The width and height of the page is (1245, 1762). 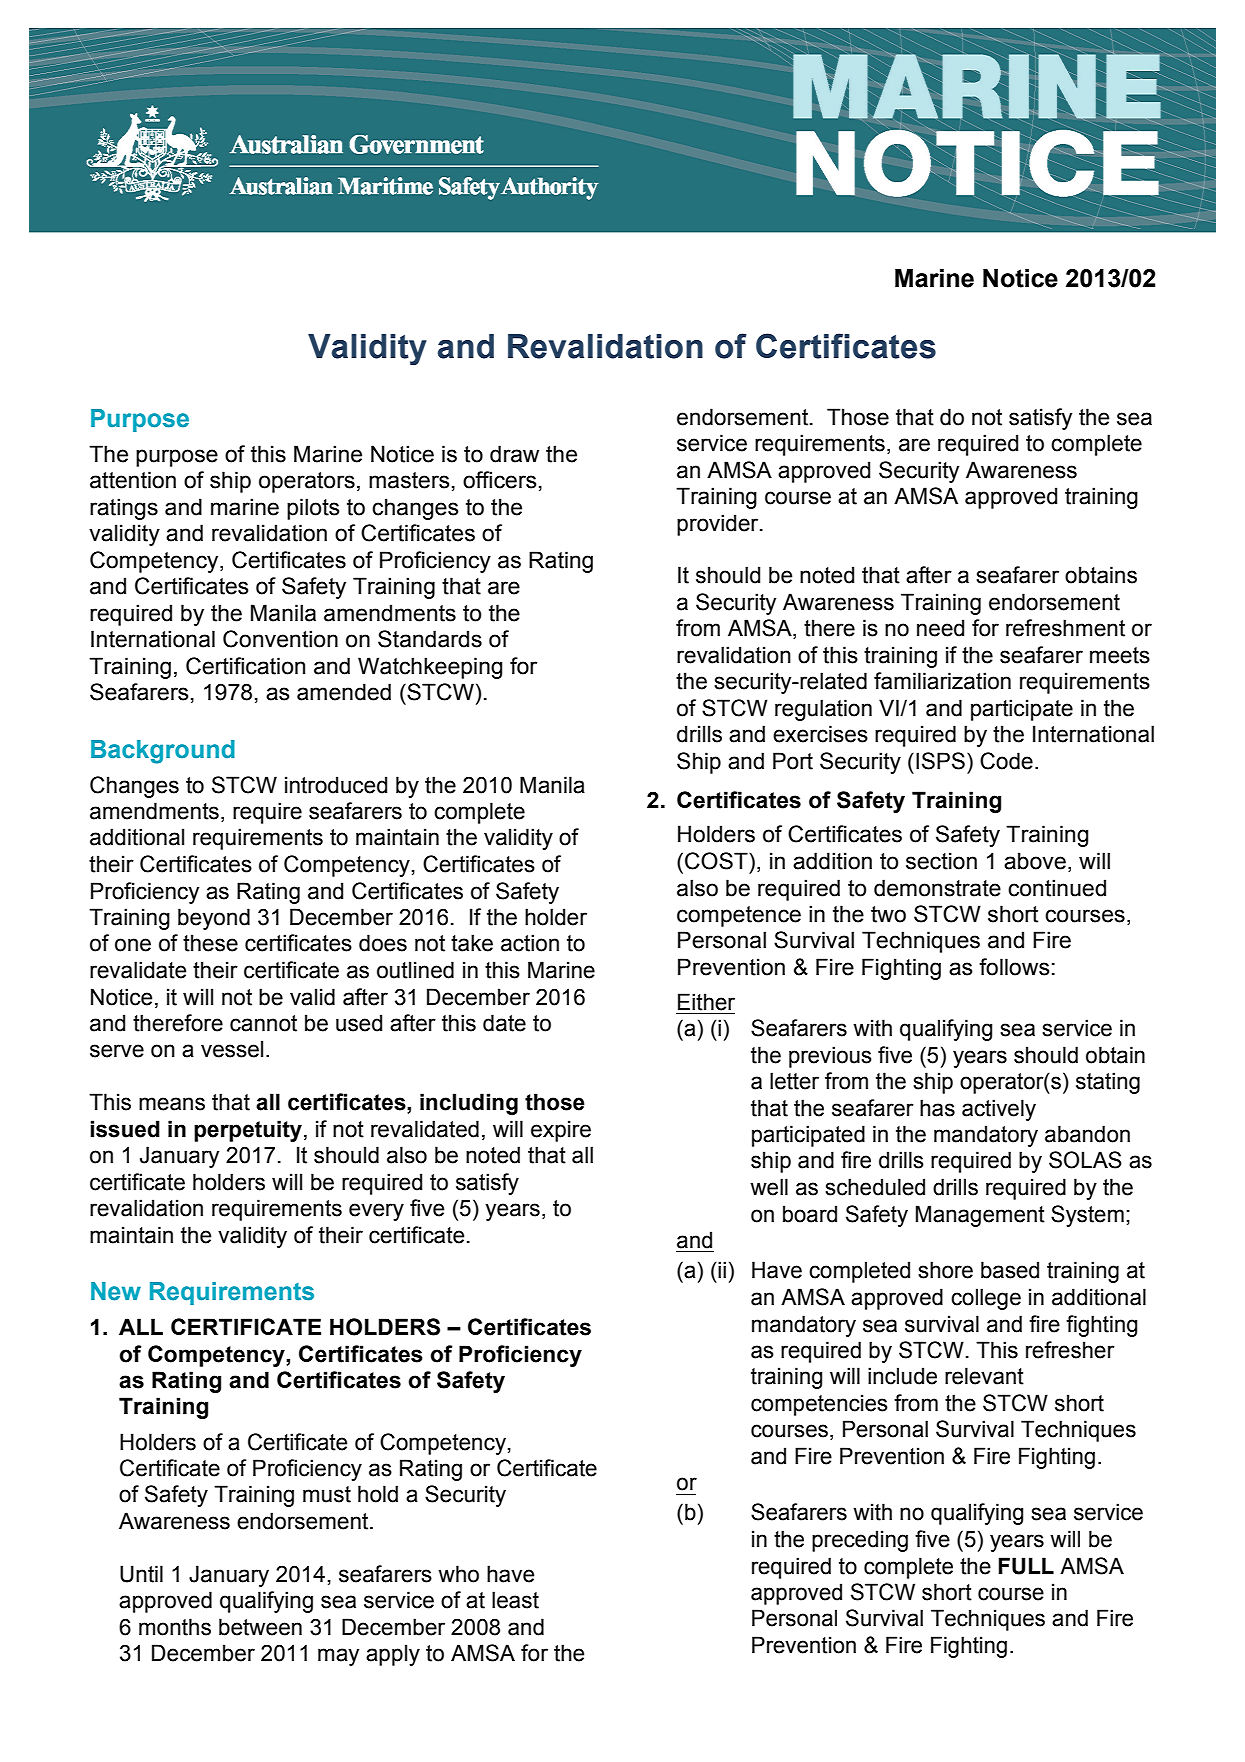 What do you see at coordinates (984, 1376) in the page?
I see `relevant` at bounding box center [984, 1376].
